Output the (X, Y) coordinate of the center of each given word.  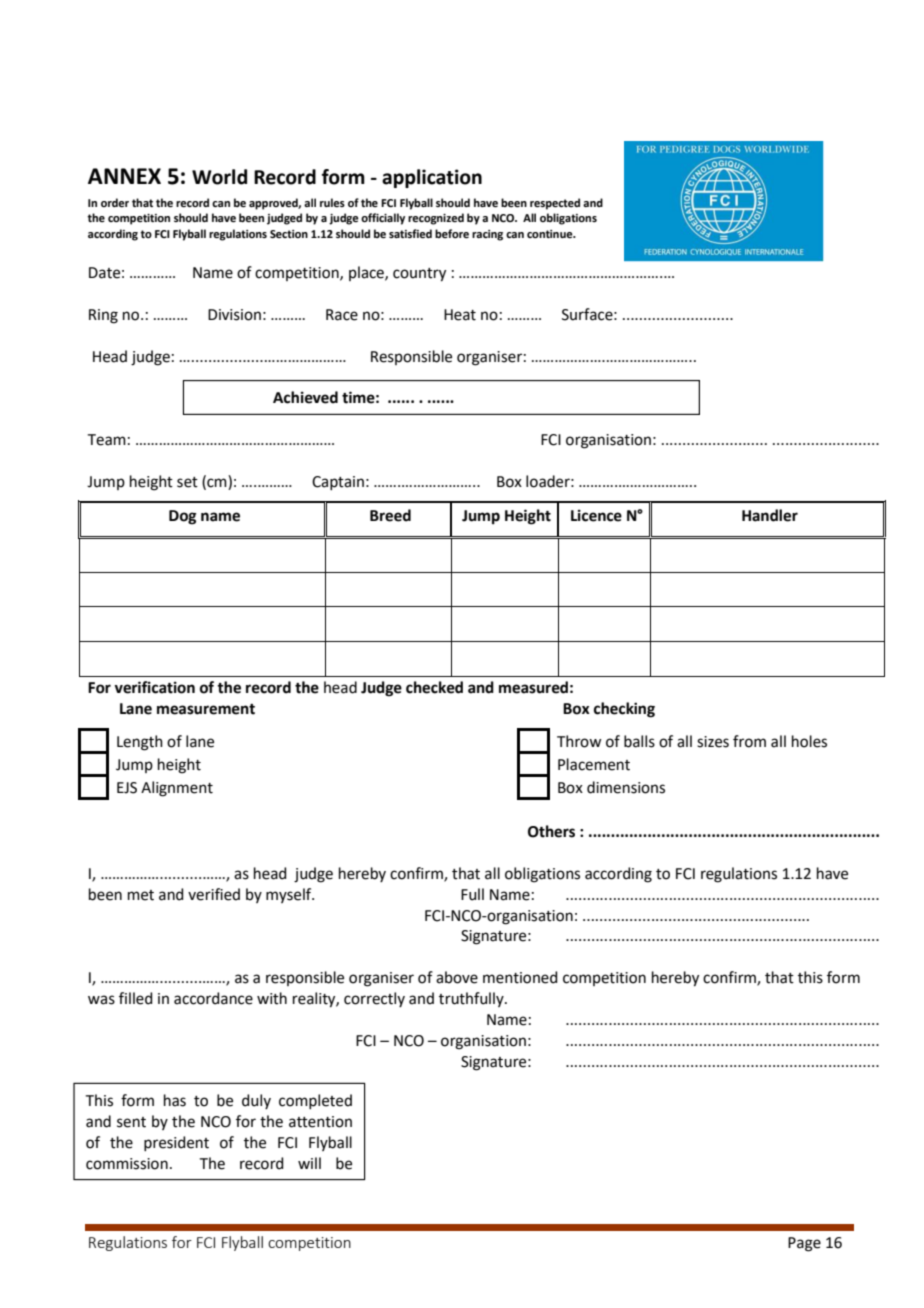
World (219, 177)
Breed (390, 515)
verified (214, 894)
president (176, 1143)
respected (555, 204)
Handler (770, 515)
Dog (183, 517)
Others (551, 831)
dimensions (626, 787)
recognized (436, 219)
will (309, 1163)
